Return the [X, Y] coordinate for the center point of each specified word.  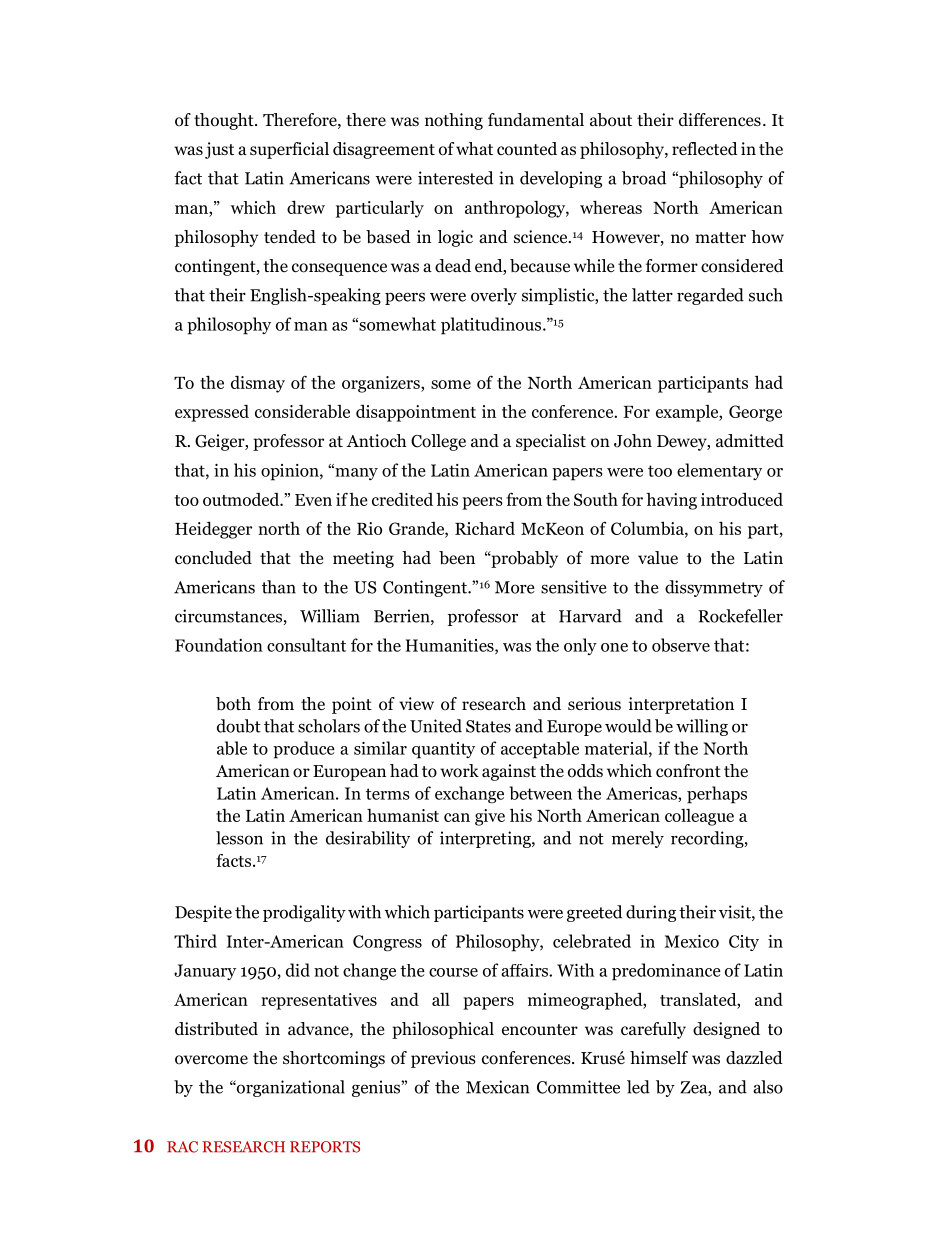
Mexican [497, 1087]
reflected [705, 148]
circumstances [228, 616]
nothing [454, 121]
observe [681, 645]
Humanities [450, 646]
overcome [211, 1060]
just [219, 150]
